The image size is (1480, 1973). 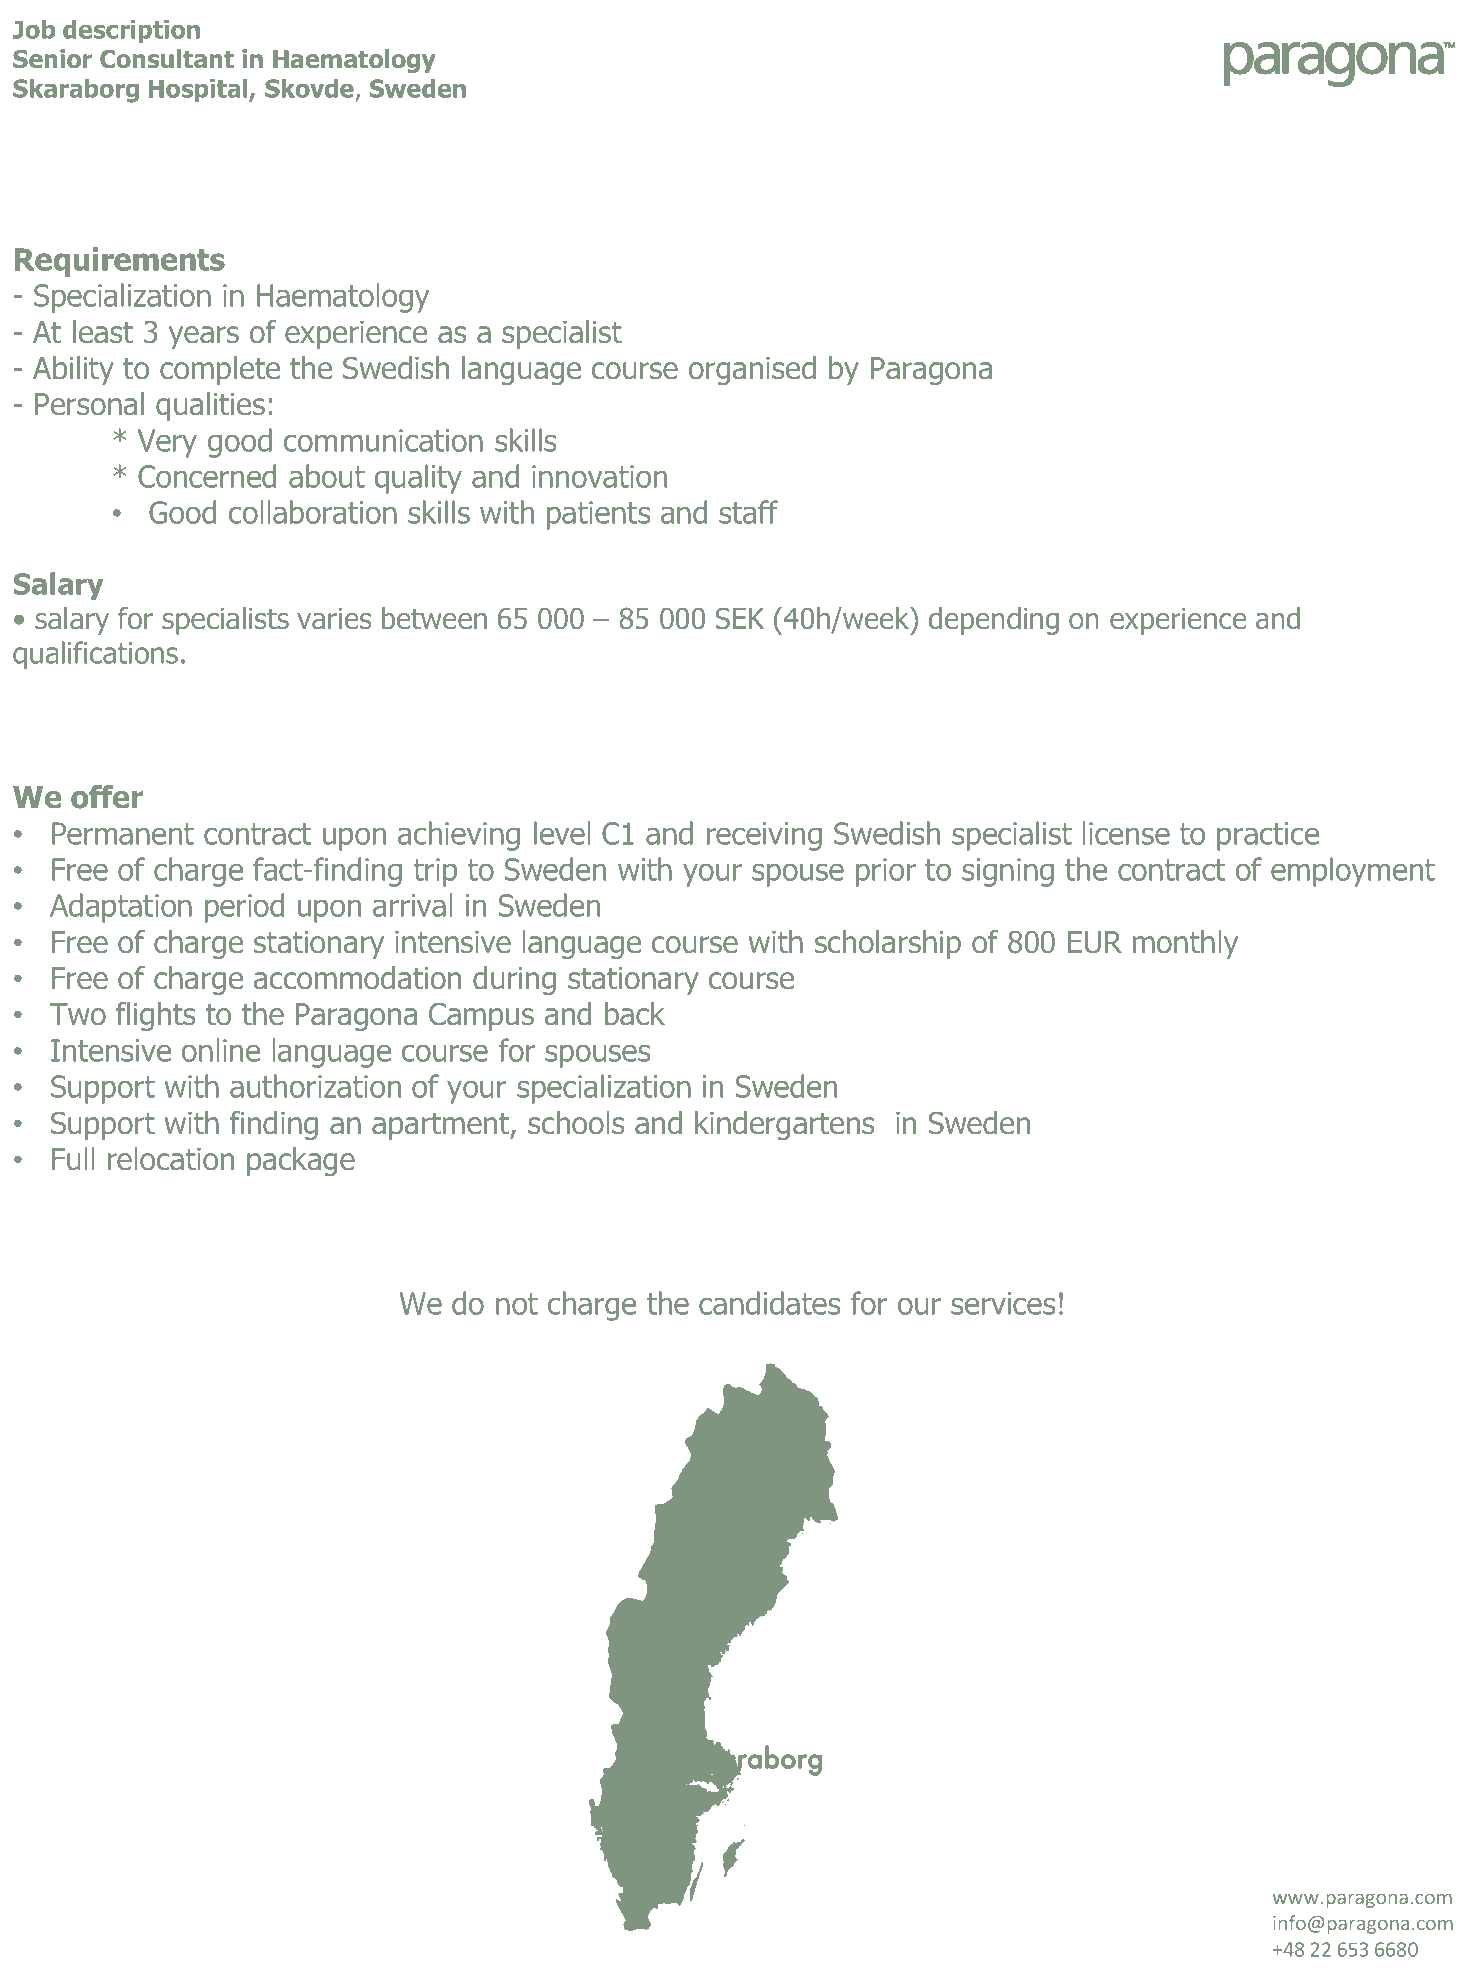 I want to click on Hospital, so click(x=199, y=91).
